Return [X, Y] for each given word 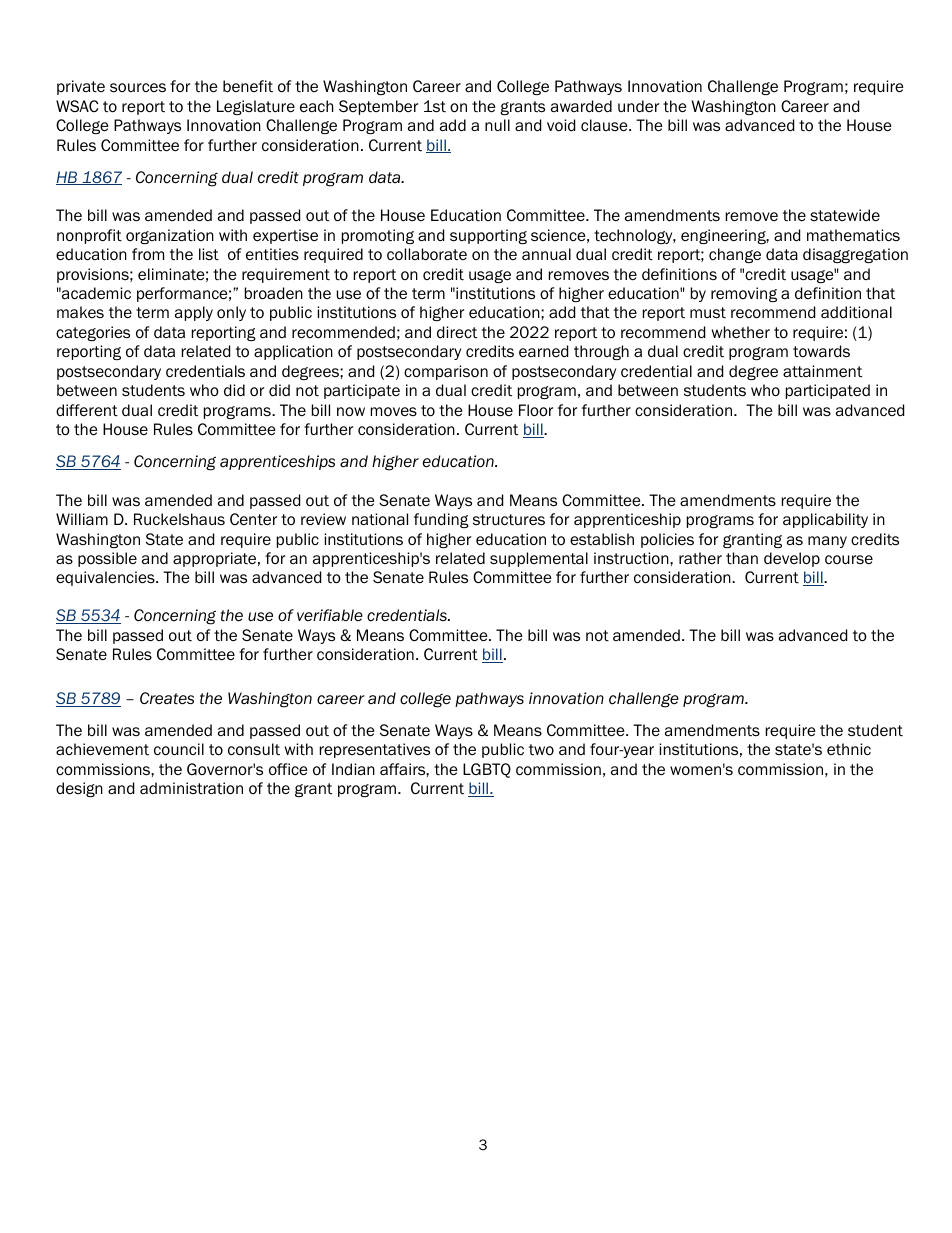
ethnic [849, 749]
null [497, 125]
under [638, 106]
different [87, 410]
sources [138, 87]
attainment [822, 371]
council [179, 749]
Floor [536, 410]
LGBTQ [487, 770]
